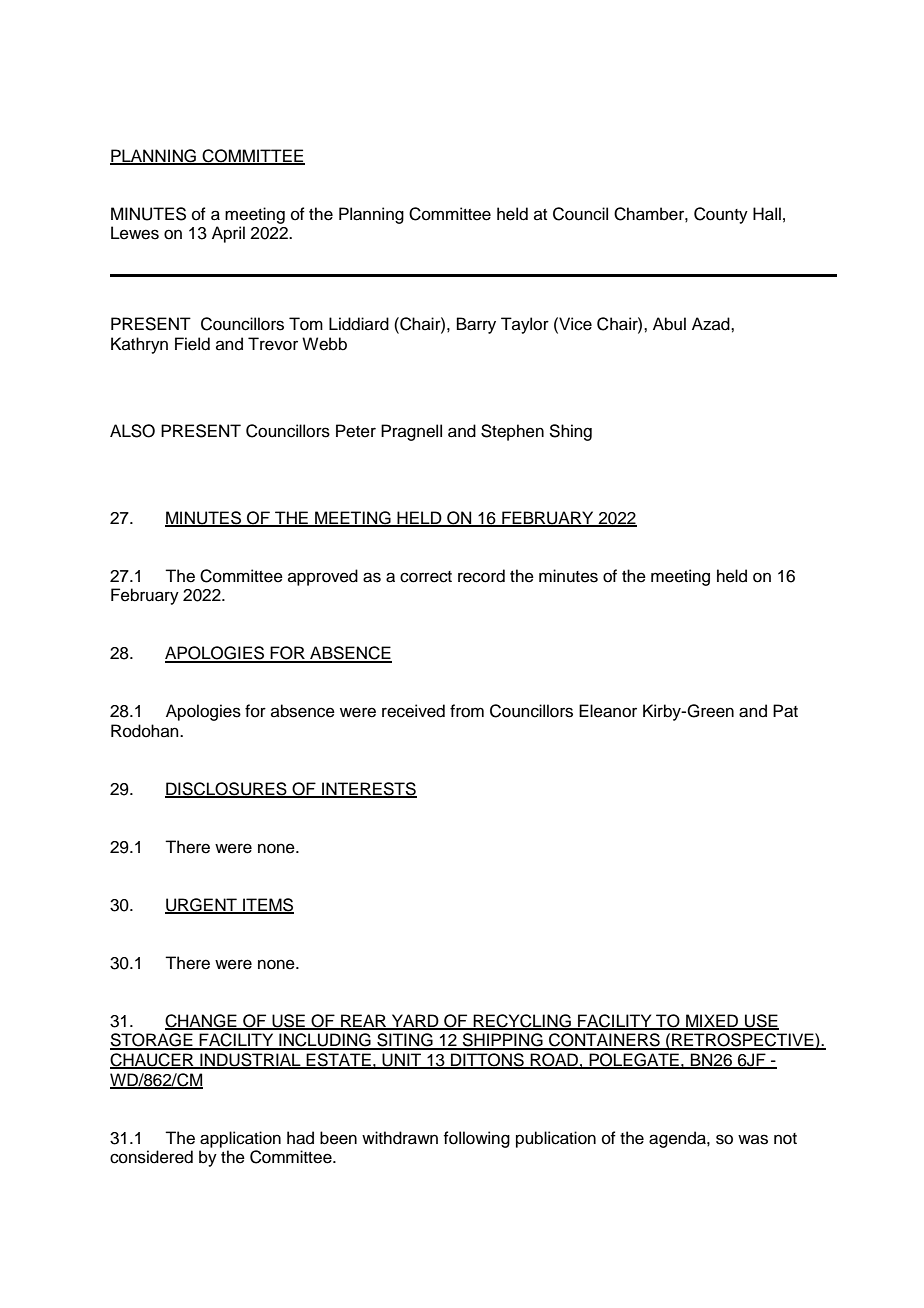 This image has width=924, height=1308. I want to click on from, so click(467, 711).
